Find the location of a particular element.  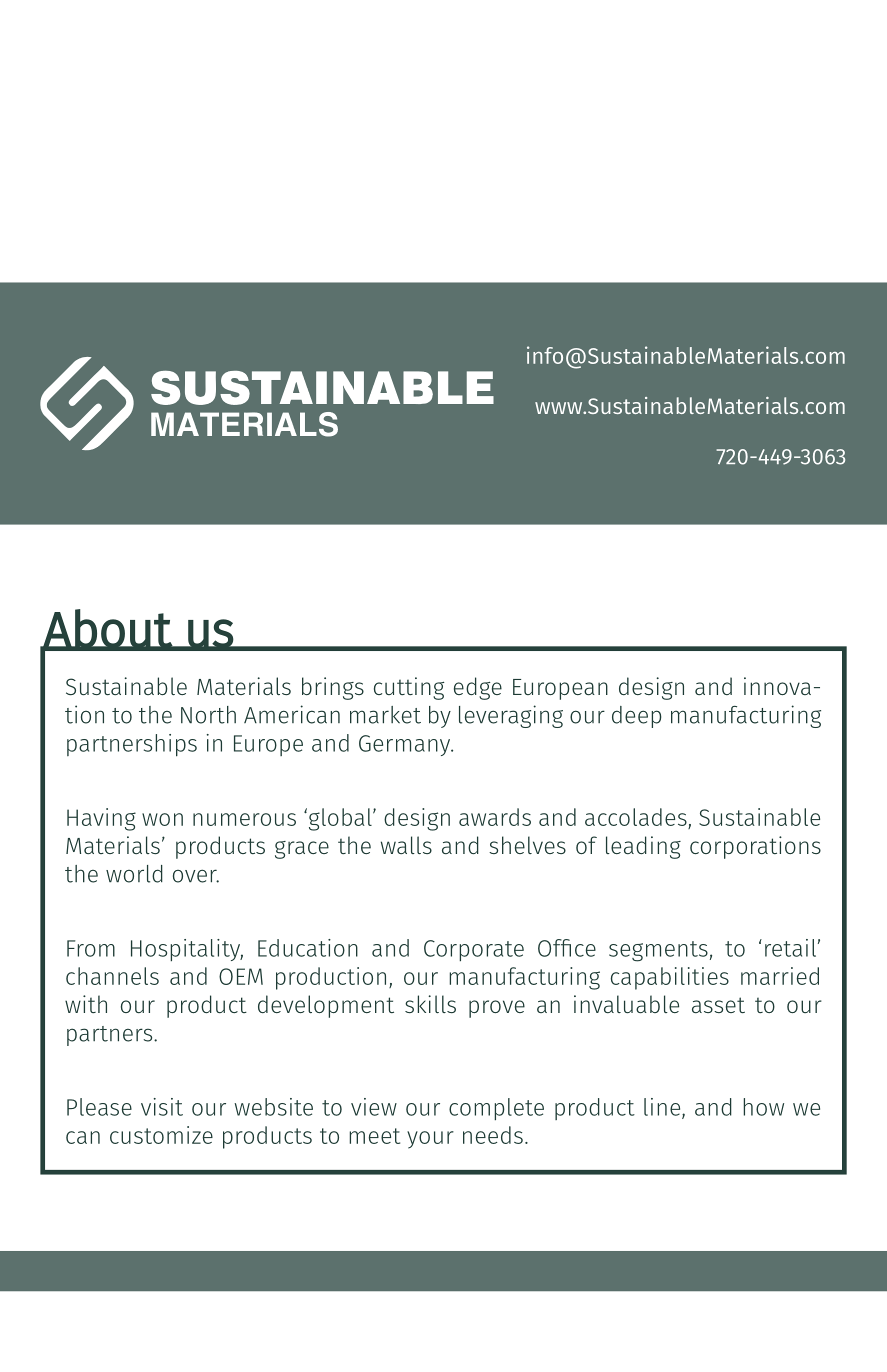

asset is located at coordinates (718, 1005).
